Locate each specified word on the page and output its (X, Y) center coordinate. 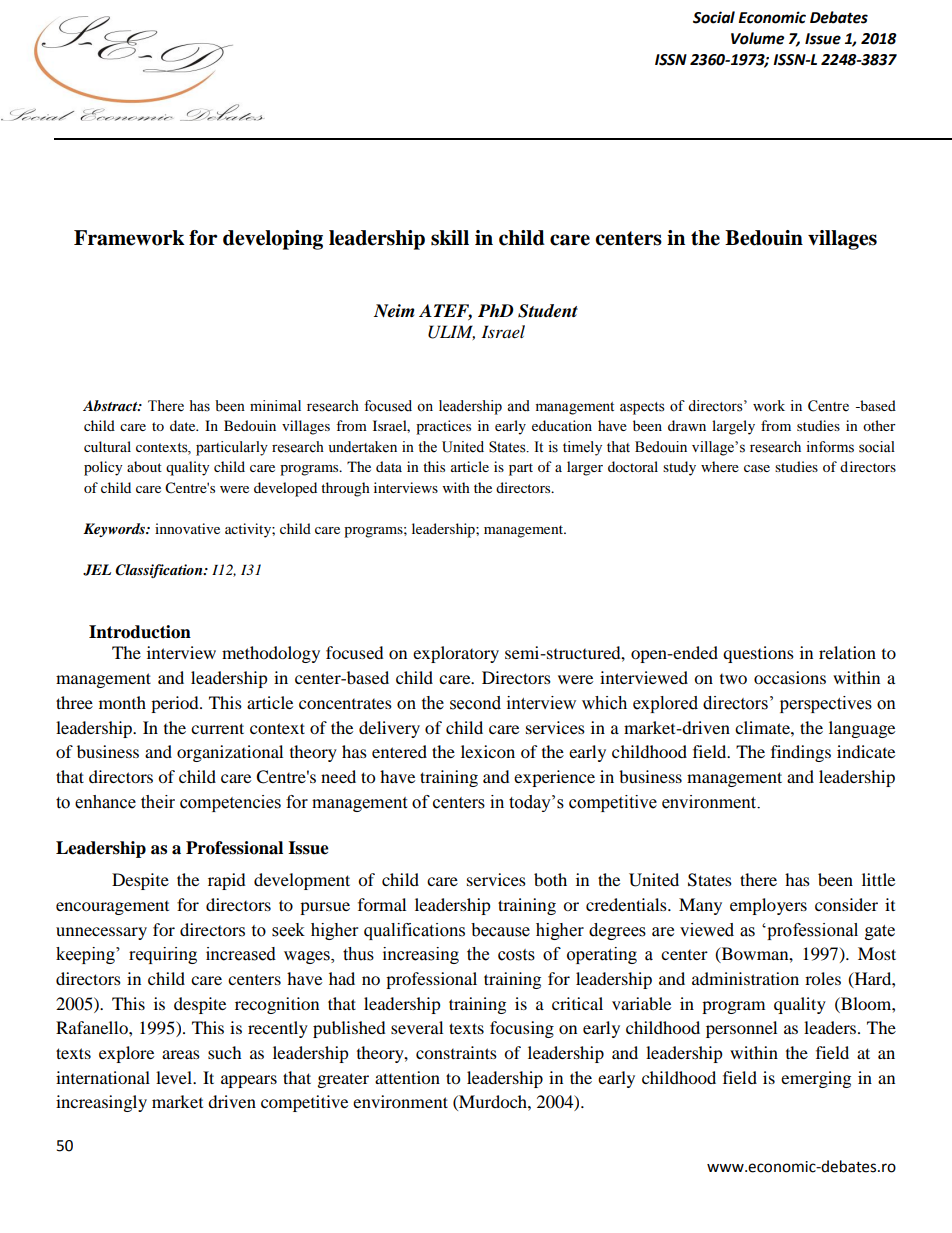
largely (733, 427)
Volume (757, 38)
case (757, 468)
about (144, 466)
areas (181, 1054)
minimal (275, 406)
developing (273, 240)
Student (548, 311)
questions (758, 654)
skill (450, 238)
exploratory (456, 654)
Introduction (140, 632)
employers (768, 906)
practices (443, 427)
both (550, 879)
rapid (227, 881)
